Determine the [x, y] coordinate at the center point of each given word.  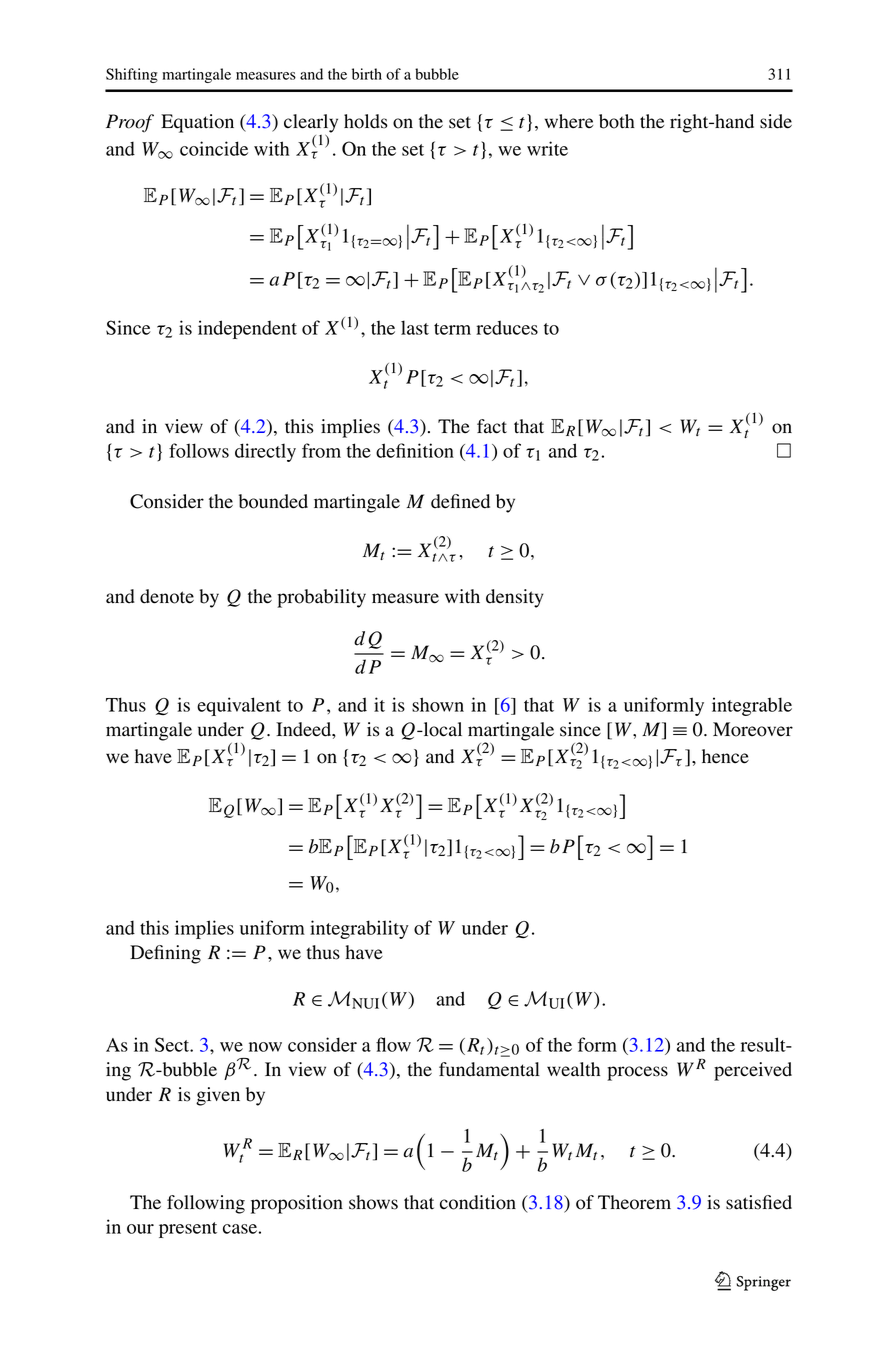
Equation [197, 123]
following [206, 1204]
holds [366, 121]
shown [438, 704]
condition [478, 1202]
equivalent [239, 706]
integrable [752, 706]
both [617, 121]
